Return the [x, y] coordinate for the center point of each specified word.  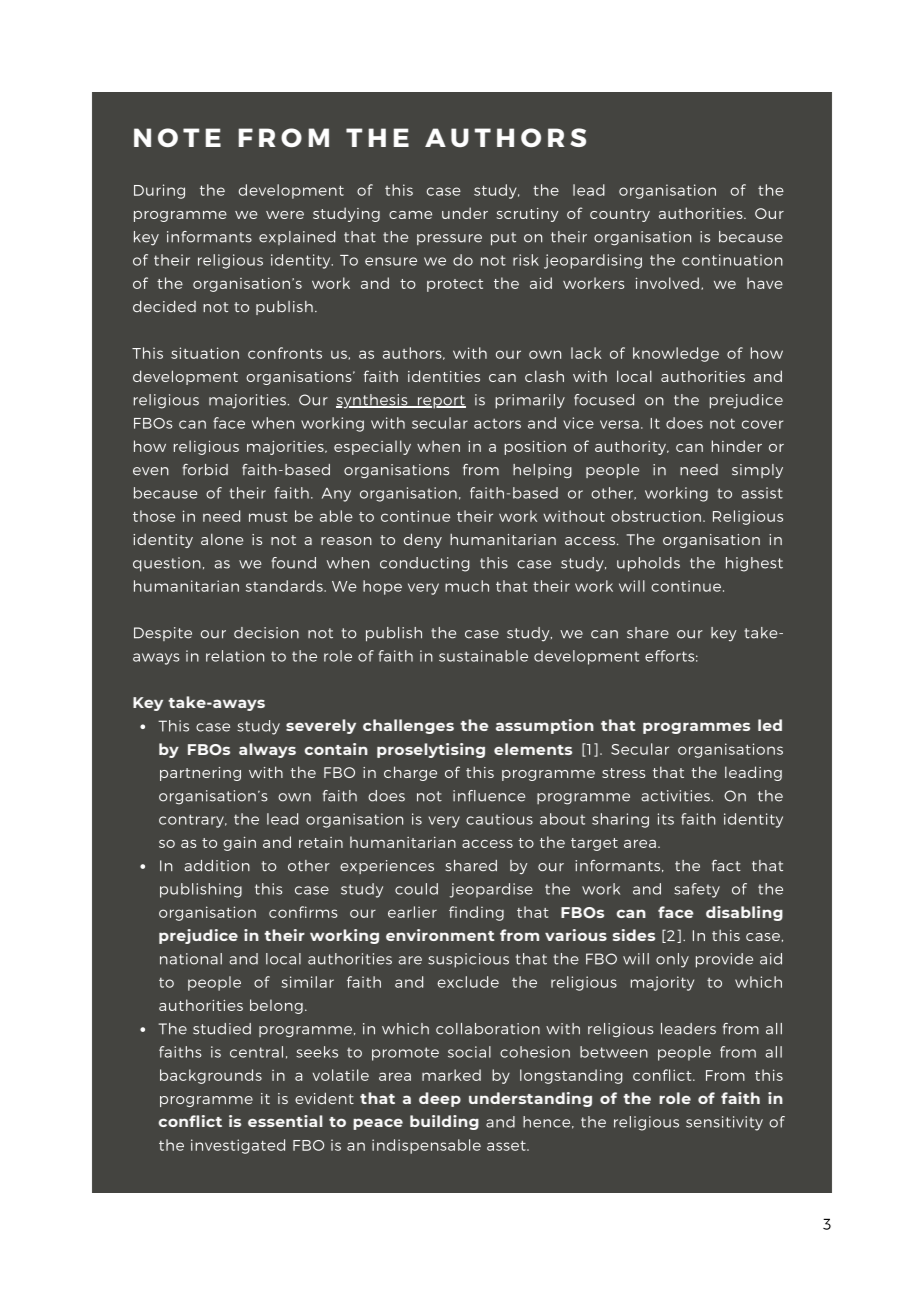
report [440, 402]
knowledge [676, 354]
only [672, 960]
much [467, 586]
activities [676, 796]
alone [222, 539]
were [285, 215]
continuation [732, 260]
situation [205, 353]
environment [440, 935]
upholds [648, 564]
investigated [238, 1146]
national [191, 959]
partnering [200, 774]
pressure [449, 239]
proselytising [431, 750]
